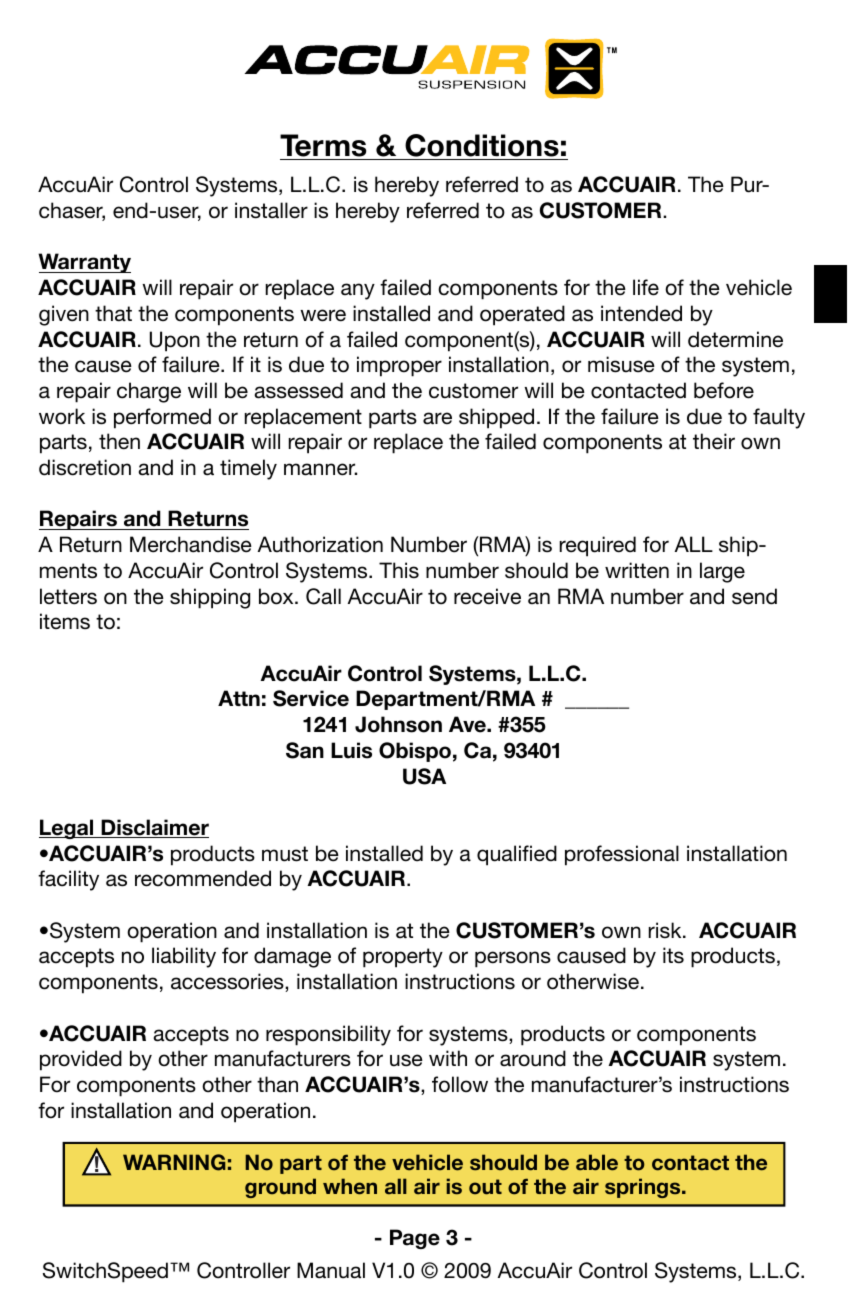  Describe the element at coordinates (174, 1162) in the screenshot. I see `WARNING` at that location.
